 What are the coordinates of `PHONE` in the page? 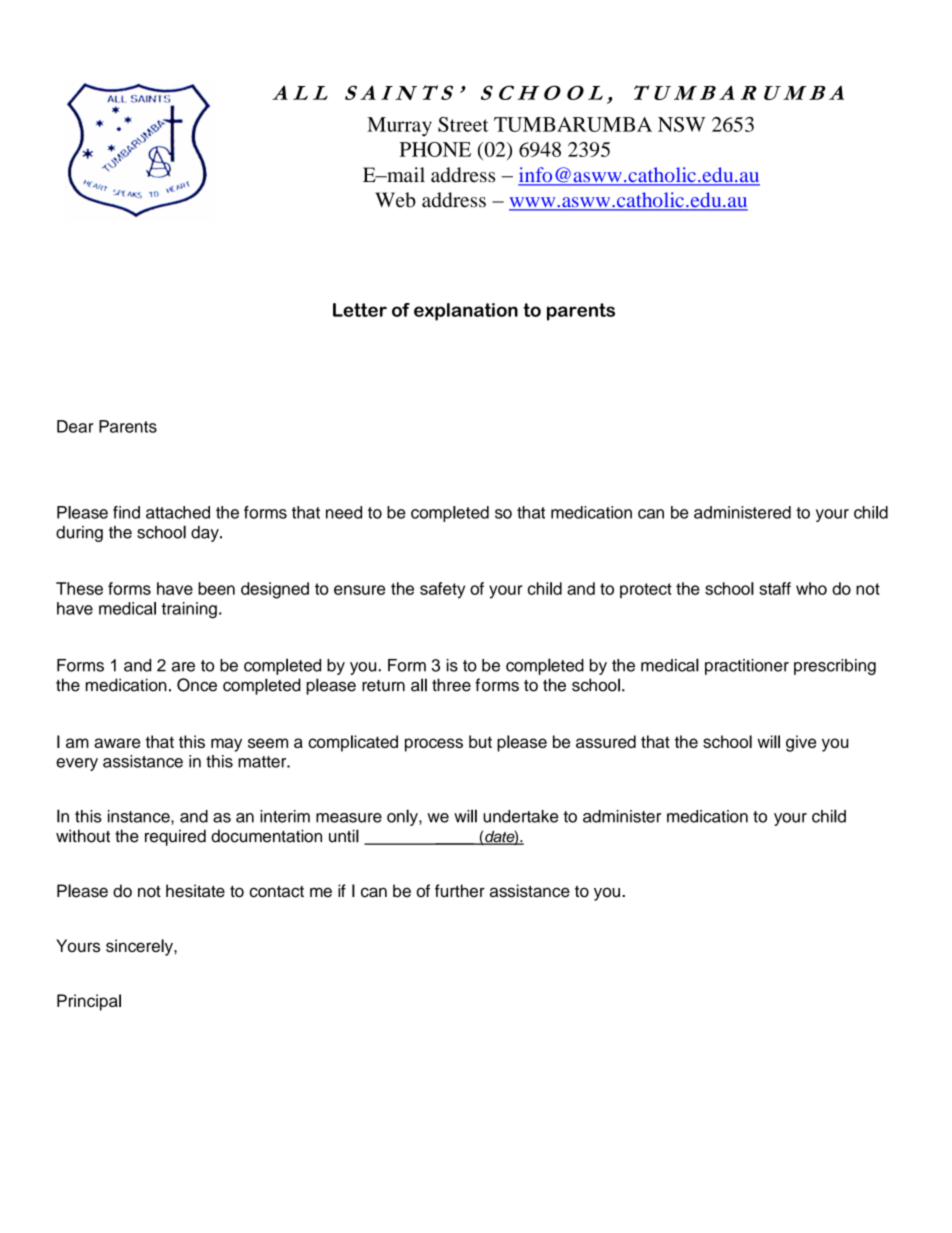 It's located at (435, 149).
